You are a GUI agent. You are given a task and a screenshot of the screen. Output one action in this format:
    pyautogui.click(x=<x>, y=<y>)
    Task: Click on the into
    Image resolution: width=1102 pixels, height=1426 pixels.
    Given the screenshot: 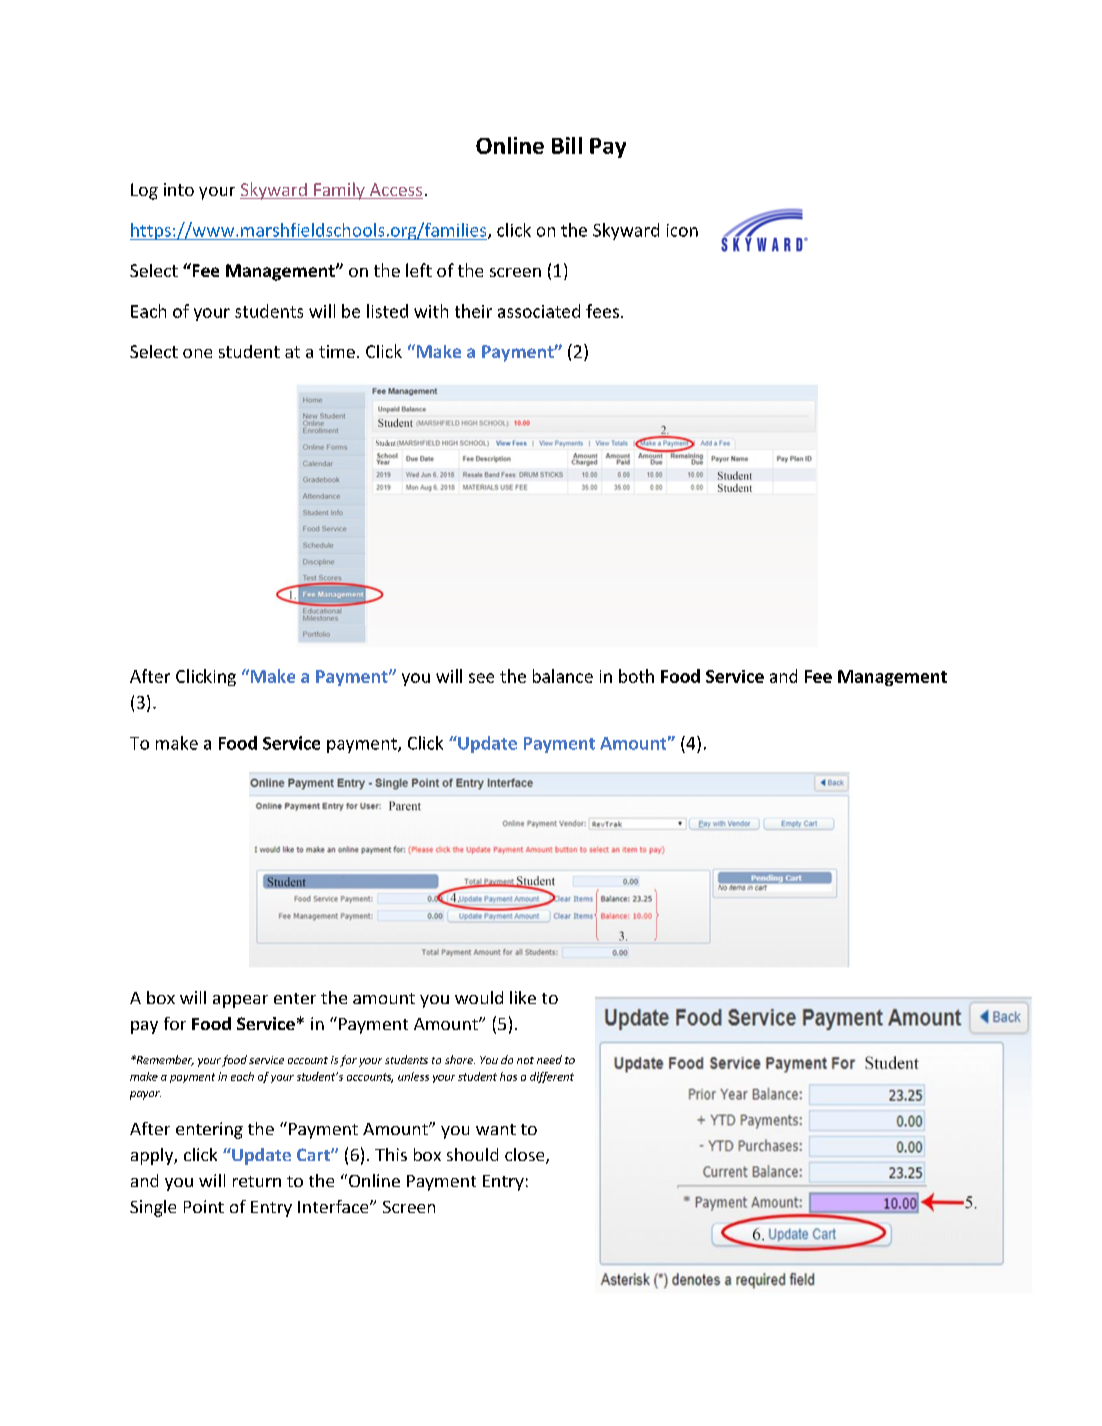 What is the action you would take?
    pyautogui.click(x=179, y=189)
